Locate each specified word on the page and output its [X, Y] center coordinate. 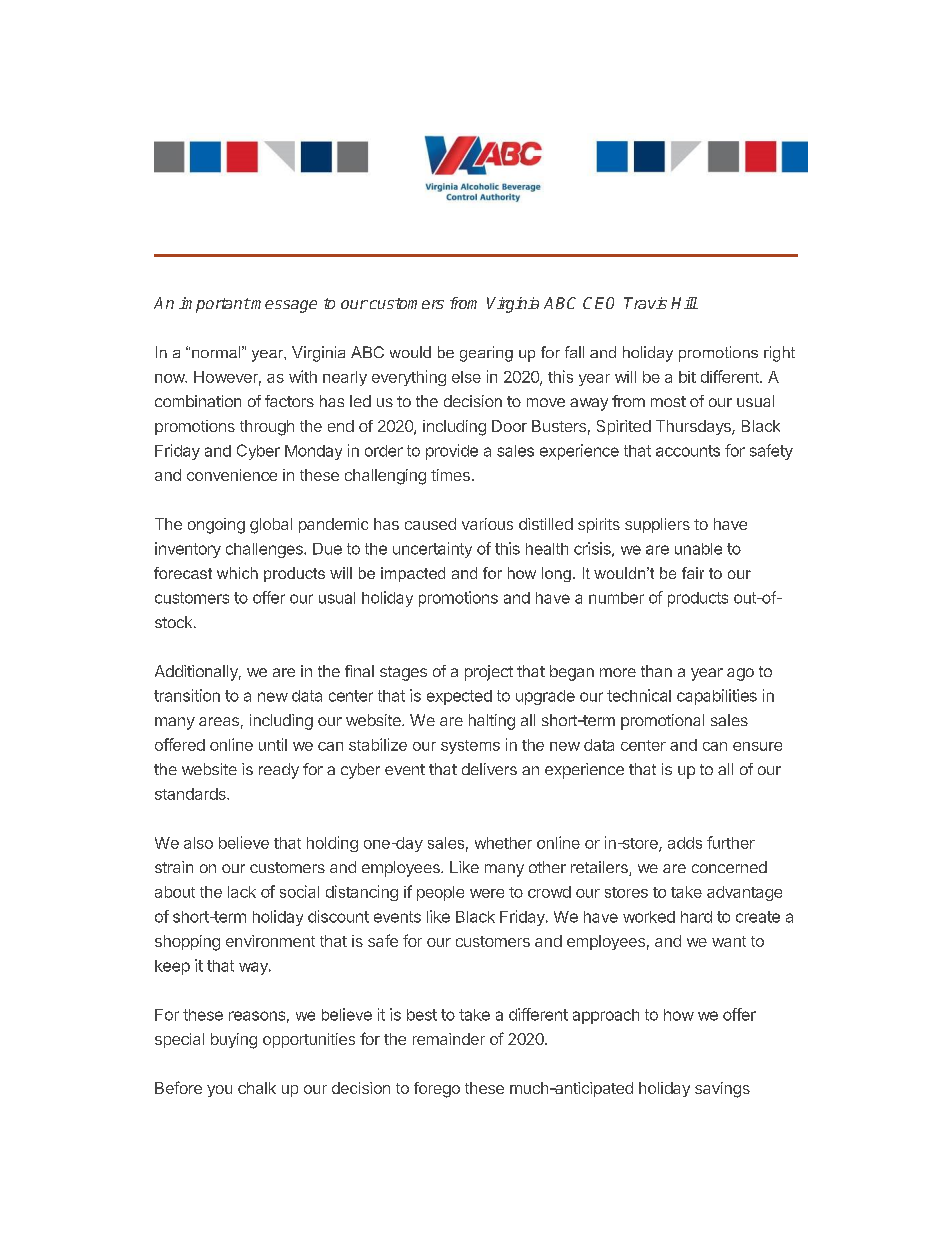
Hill [684, 303]
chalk [257, 1088]
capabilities [717, 697]
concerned [729, 867]
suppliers [657, 525]
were [487, 893]
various [487, 524]
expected [459, 697]
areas [219, 721]
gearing [486, 354]
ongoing [216, 526]
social [299, 891]
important [215, 305]
